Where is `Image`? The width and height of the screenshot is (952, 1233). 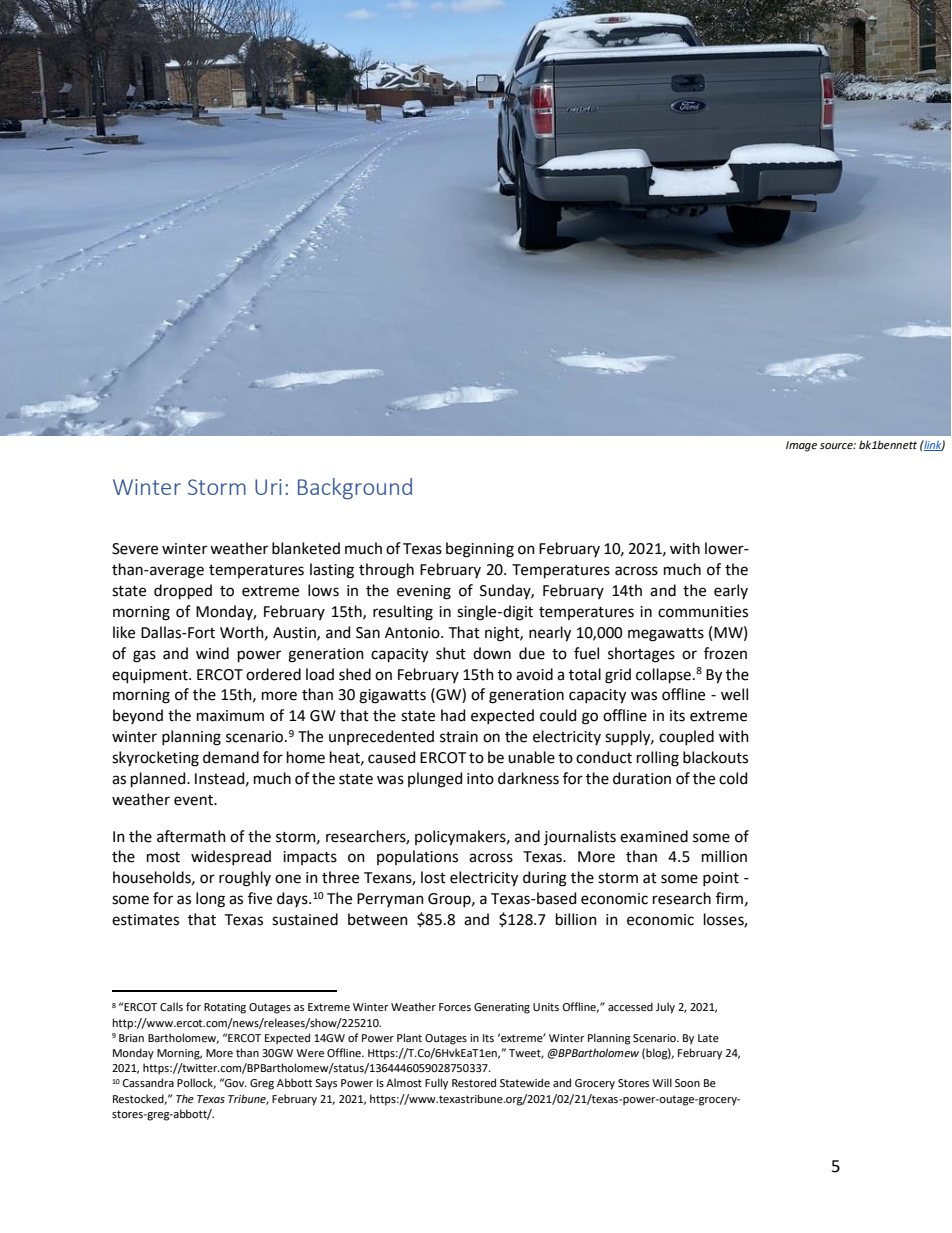
Image is located at coordinates (801, 446).
